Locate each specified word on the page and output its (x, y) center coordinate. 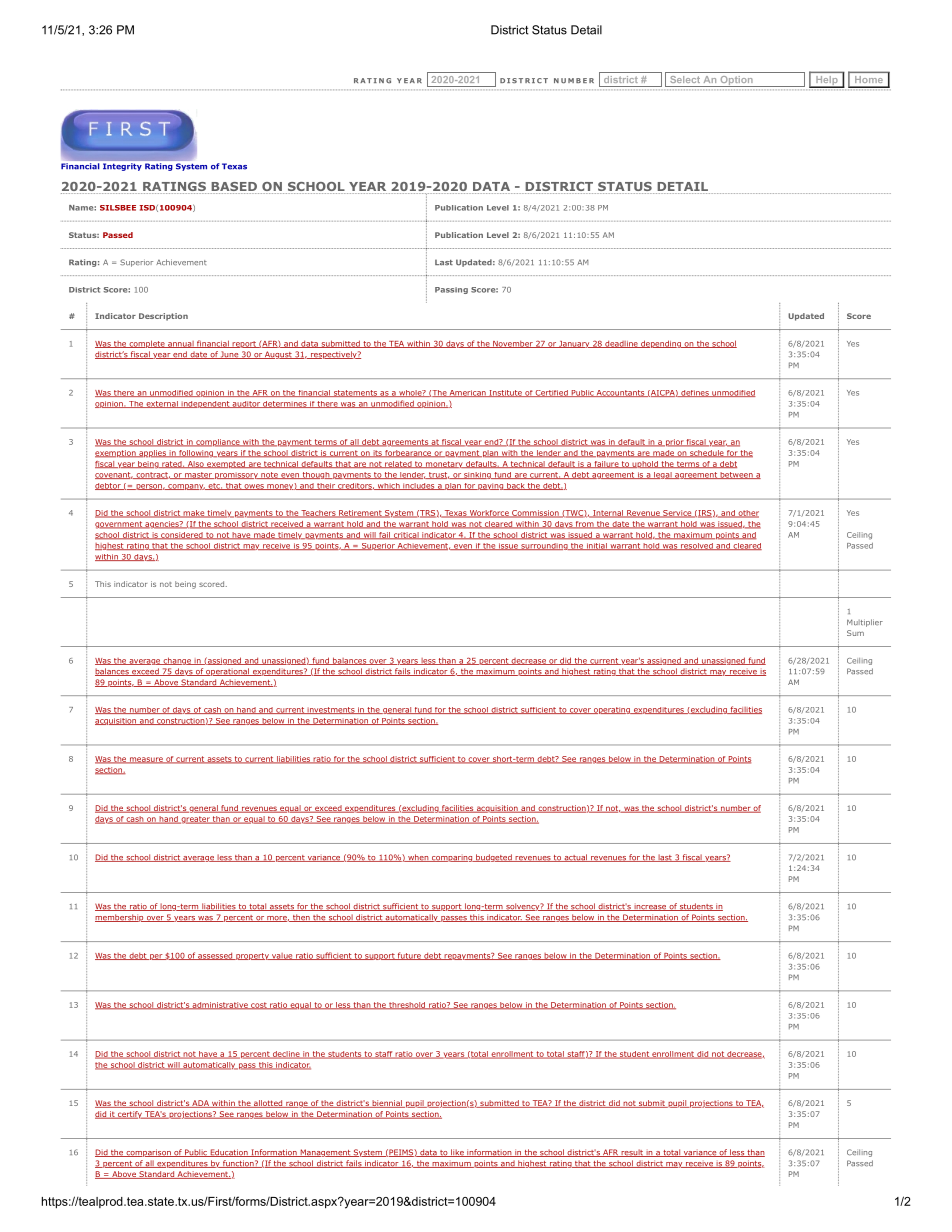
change (177, 661)
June (229, 355)
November (513, 344)
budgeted (494, 858)
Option (736, 81)
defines (695, 393)
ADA (200, 1104)
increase (650, 908)
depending (661, 344)
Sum (855, 633)
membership (120, 918)
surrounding (544, 546)
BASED (235, 188)
